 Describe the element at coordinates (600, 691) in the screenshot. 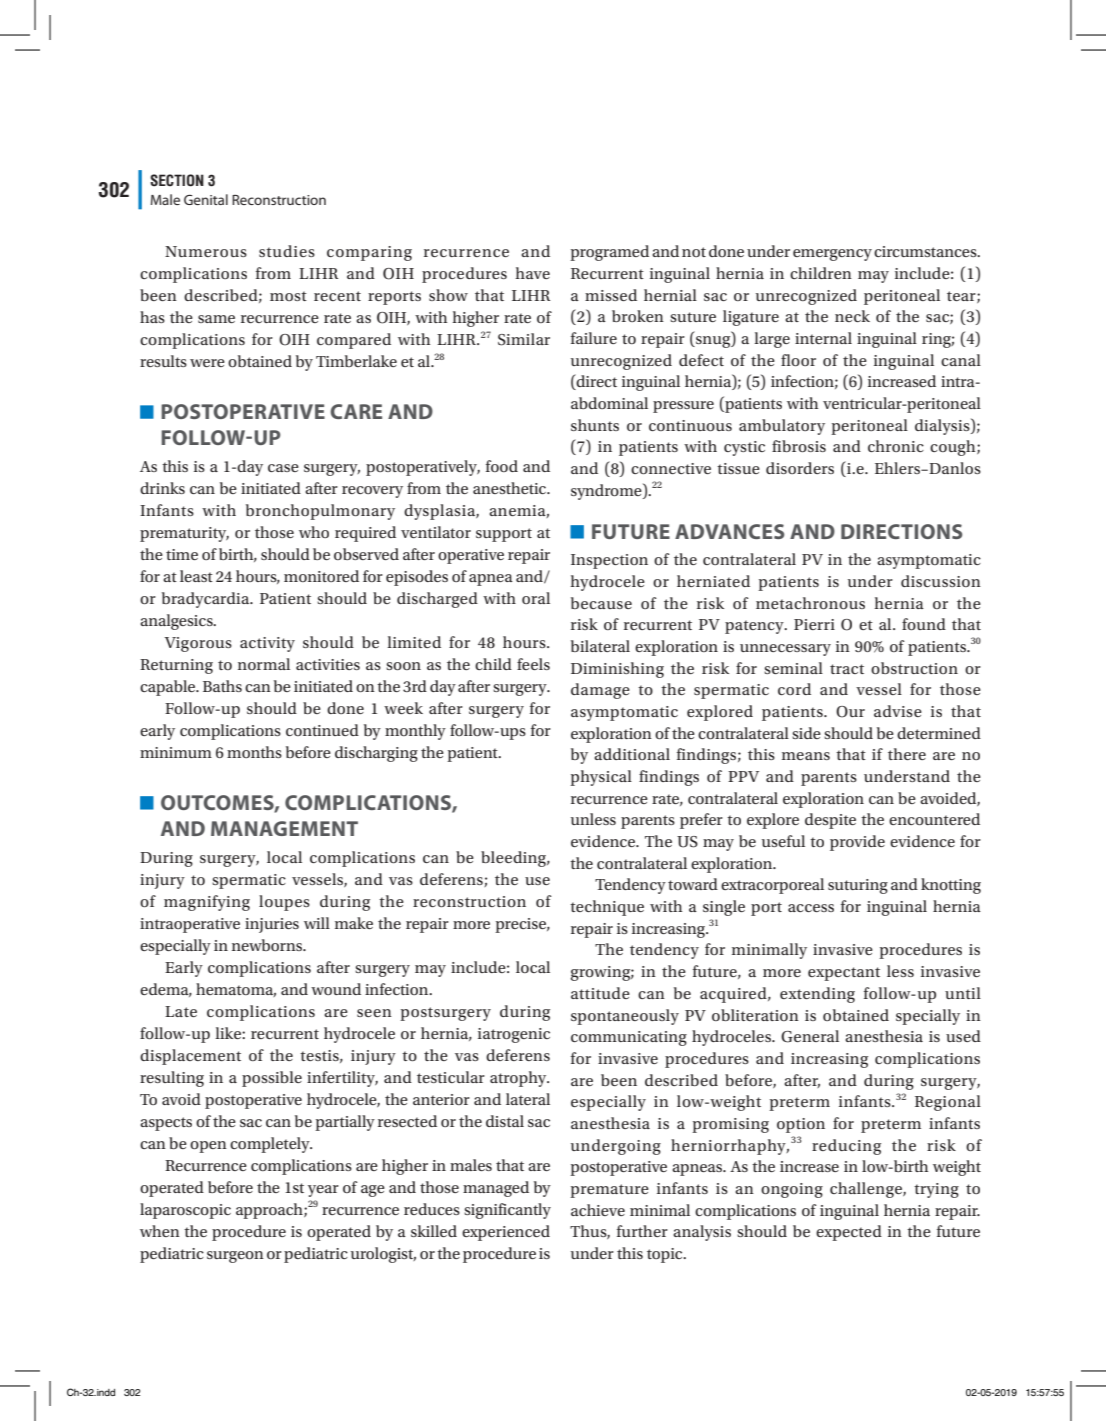

I see `damage` at that location.
